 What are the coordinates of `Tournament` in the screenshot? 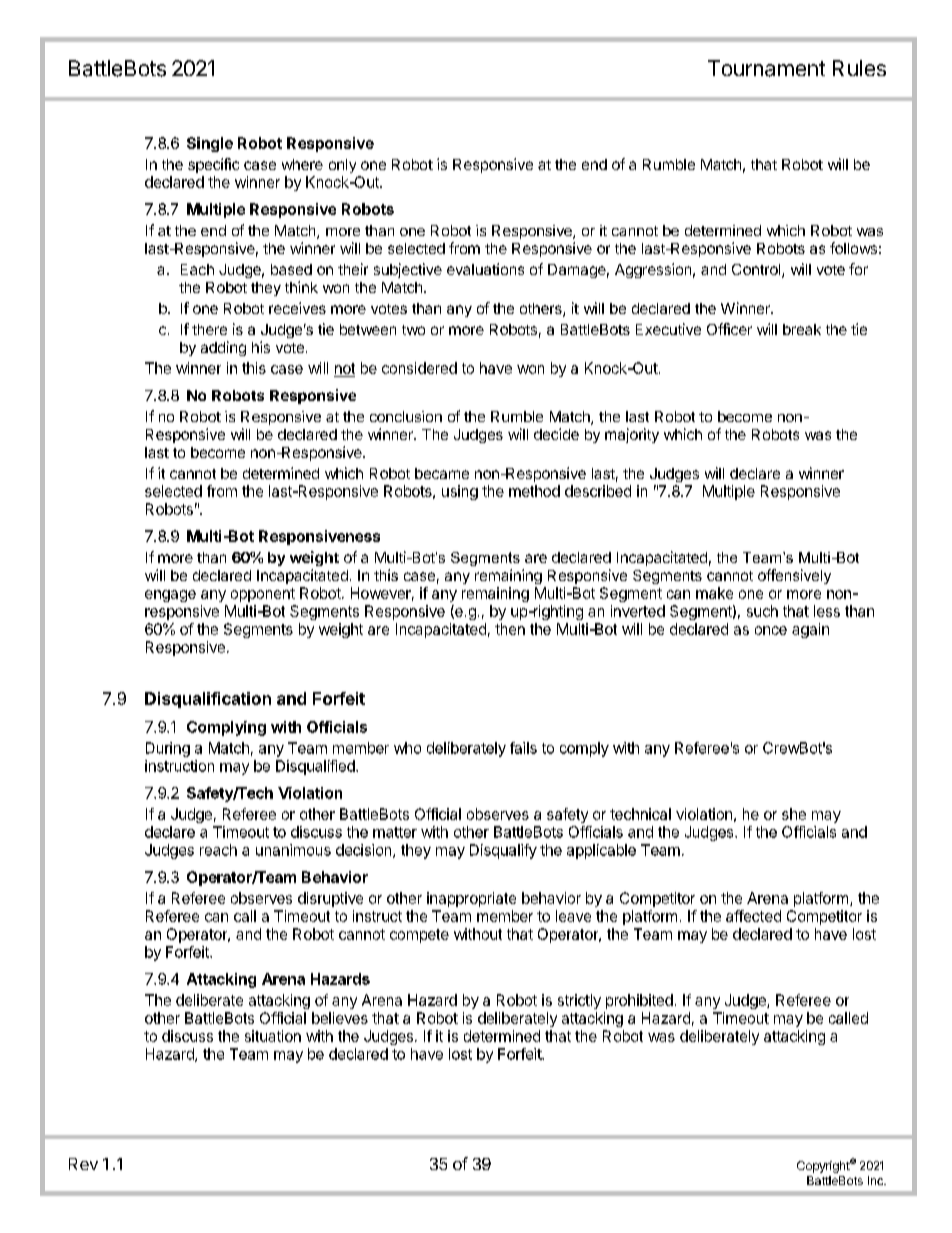 It's located at (766, 68).
